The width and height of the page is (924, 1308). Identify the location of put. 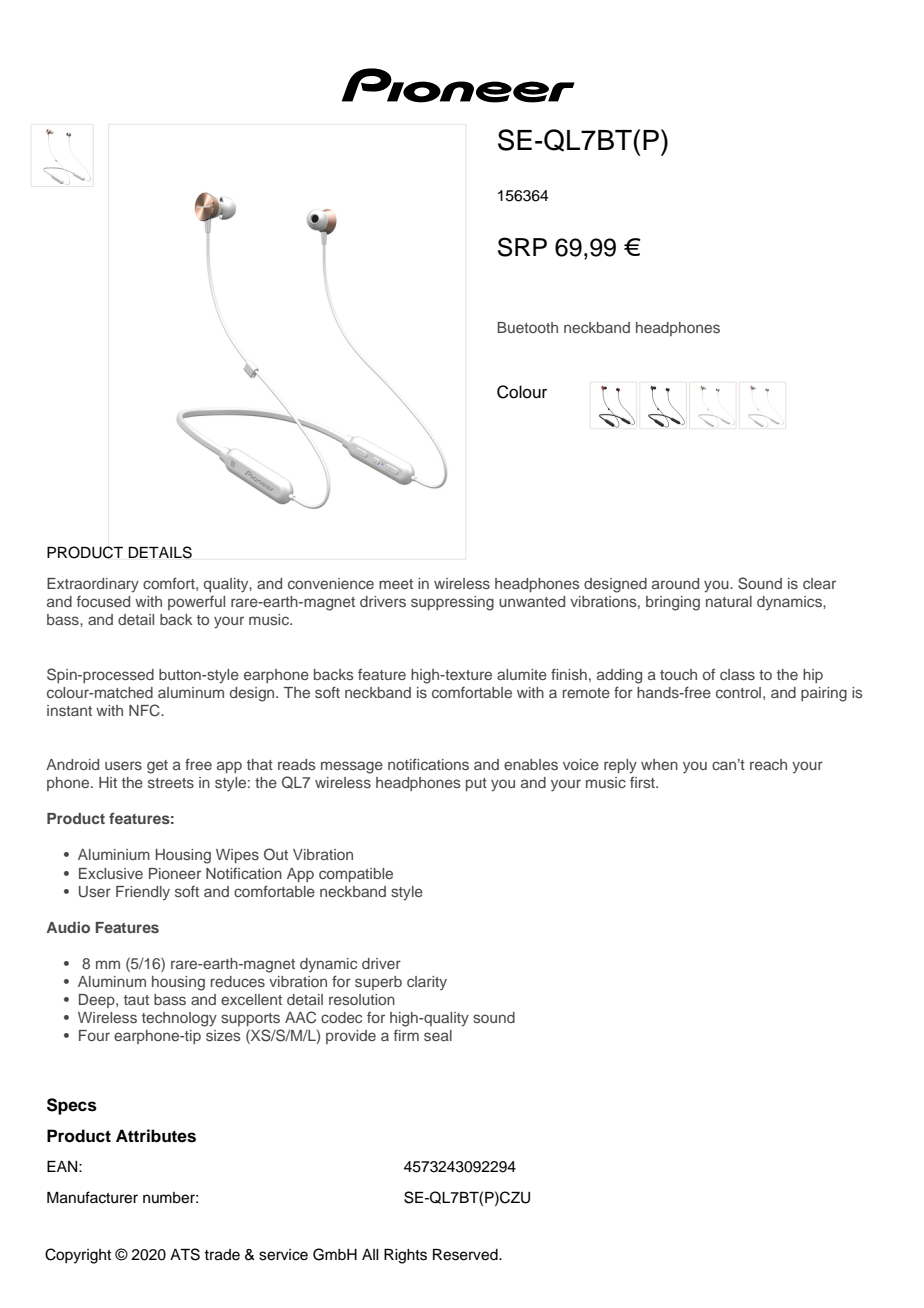
(476, 784).
